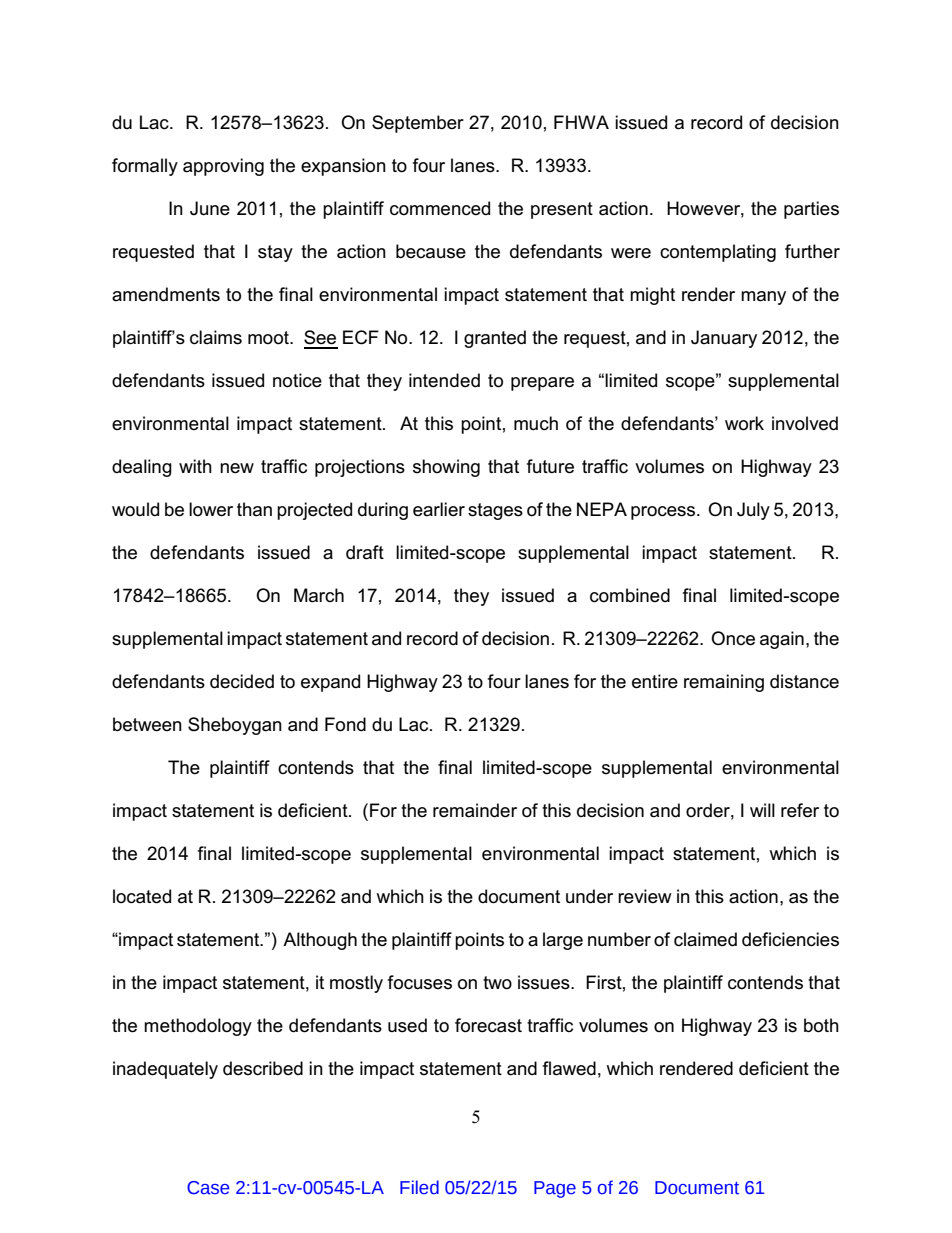  I want to click on July, so click(753, 511).
